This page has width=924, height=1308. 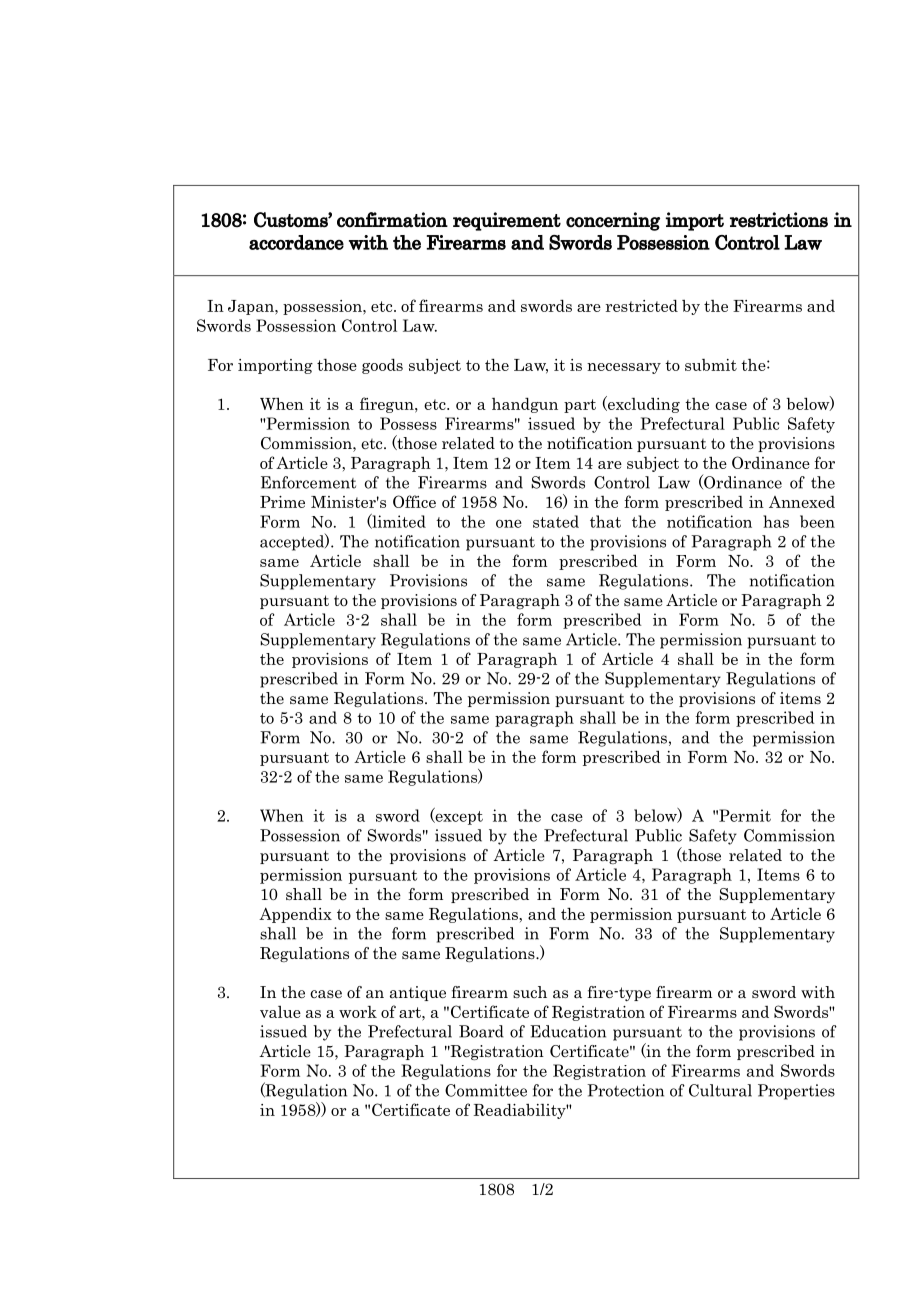 What do you see at coordinates (802, 502) in the page?
I see `Annexed` at bounding box center [802, 502].
